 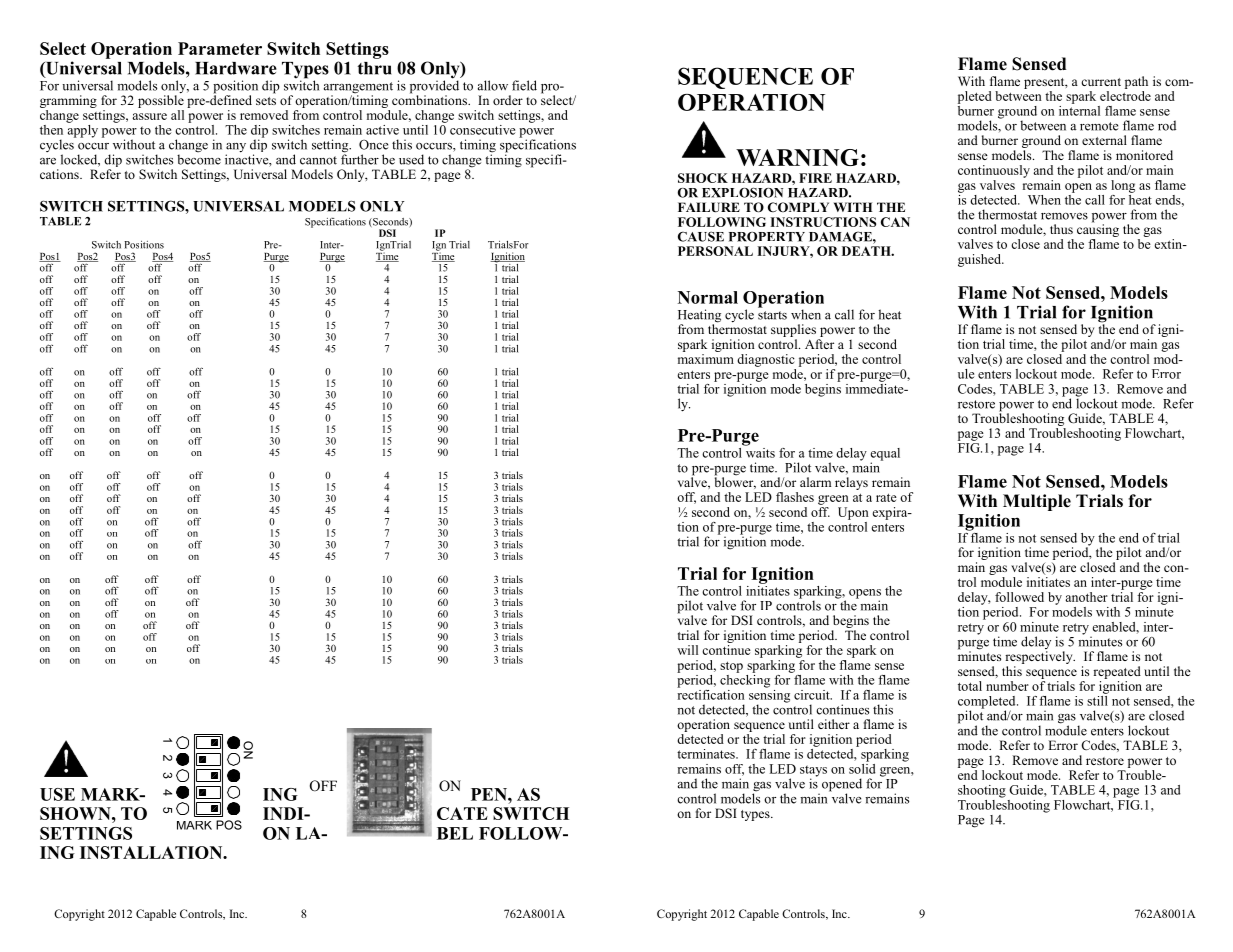 What do you see at coordinates (706, 357) in the page?
I see `maximum` at bounding box center [706, 357].
